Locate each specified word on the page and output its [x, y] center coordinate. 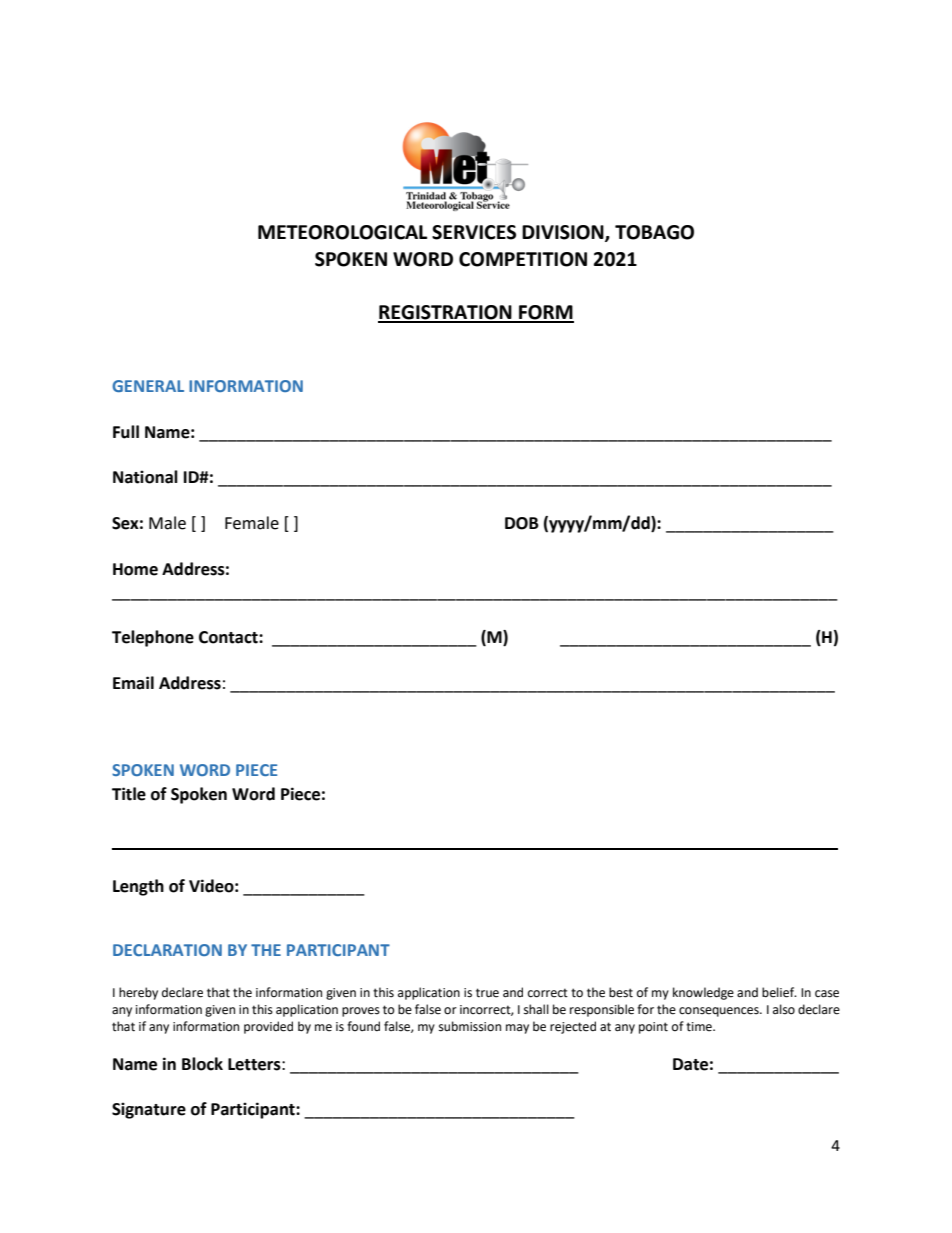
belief [779, 992]
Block [202, 1064]
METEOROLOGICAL [342, 232]
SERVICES [474, 232]
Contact [229, 637]
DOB [522, 523]
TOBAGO [654, 232]
